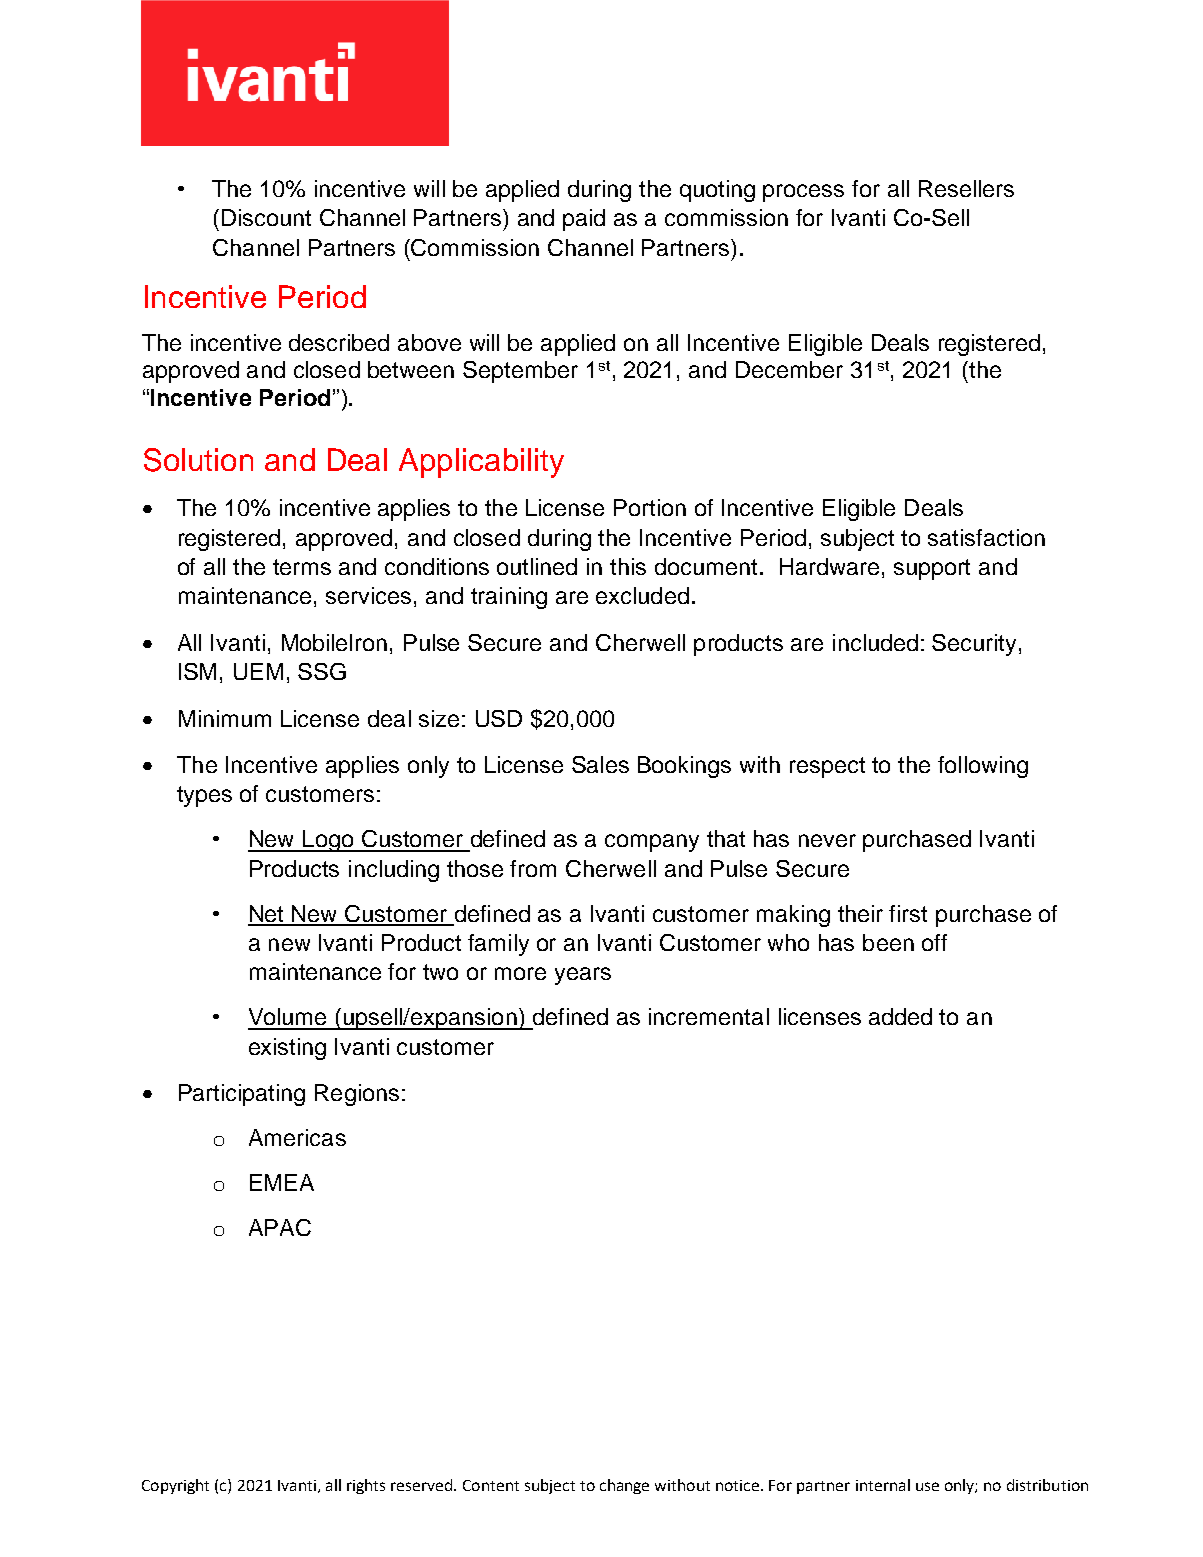  What do you see at coordinates (900, 1016) in the document?
I see `added` at bounding box center [900, 1016].
